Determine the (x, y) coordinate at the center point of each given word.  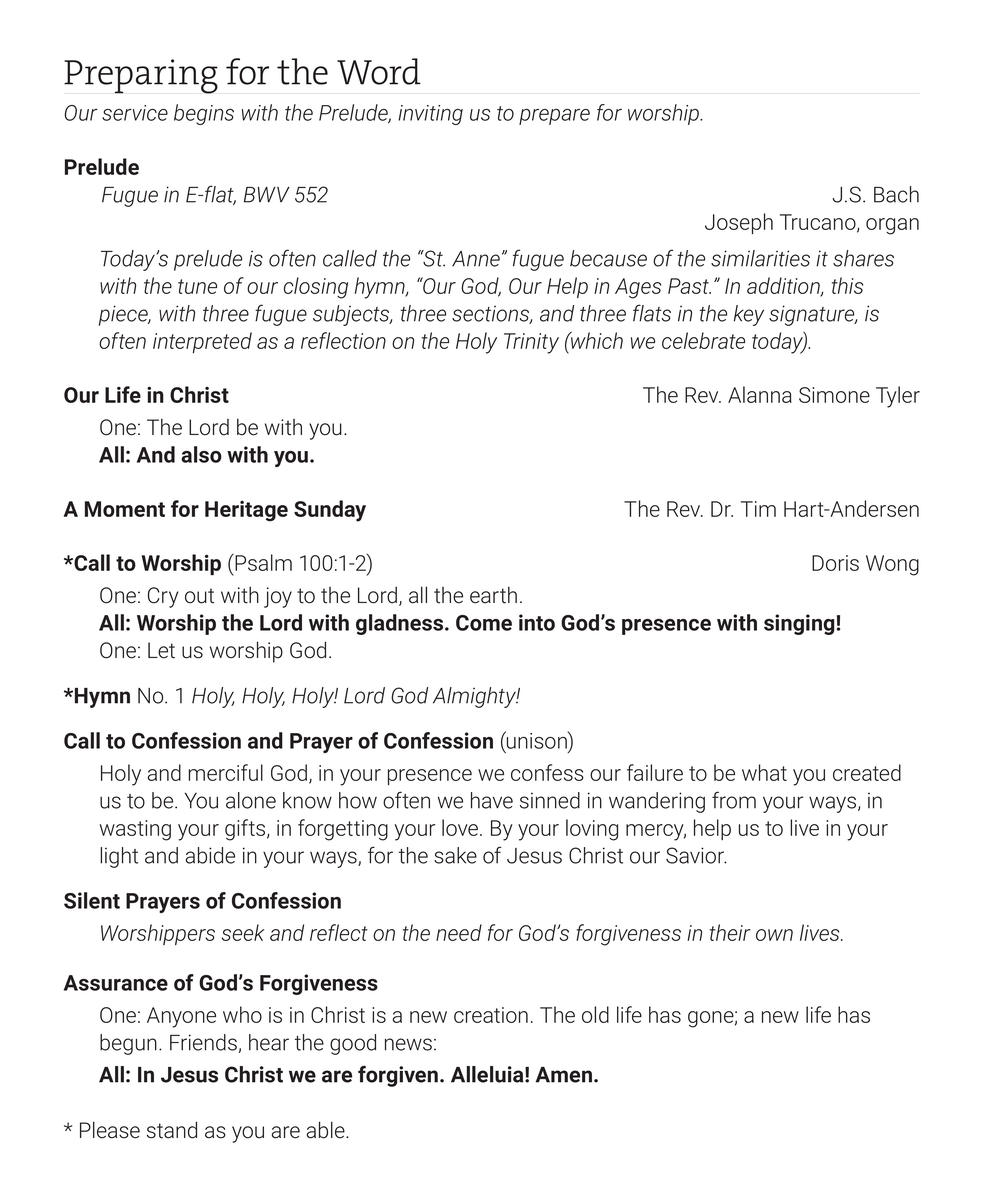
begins (204, 114)
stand (172, 1130)
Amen (565, 1075)
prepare (554, 117)
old (595, 1014)
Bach (896, 194)
